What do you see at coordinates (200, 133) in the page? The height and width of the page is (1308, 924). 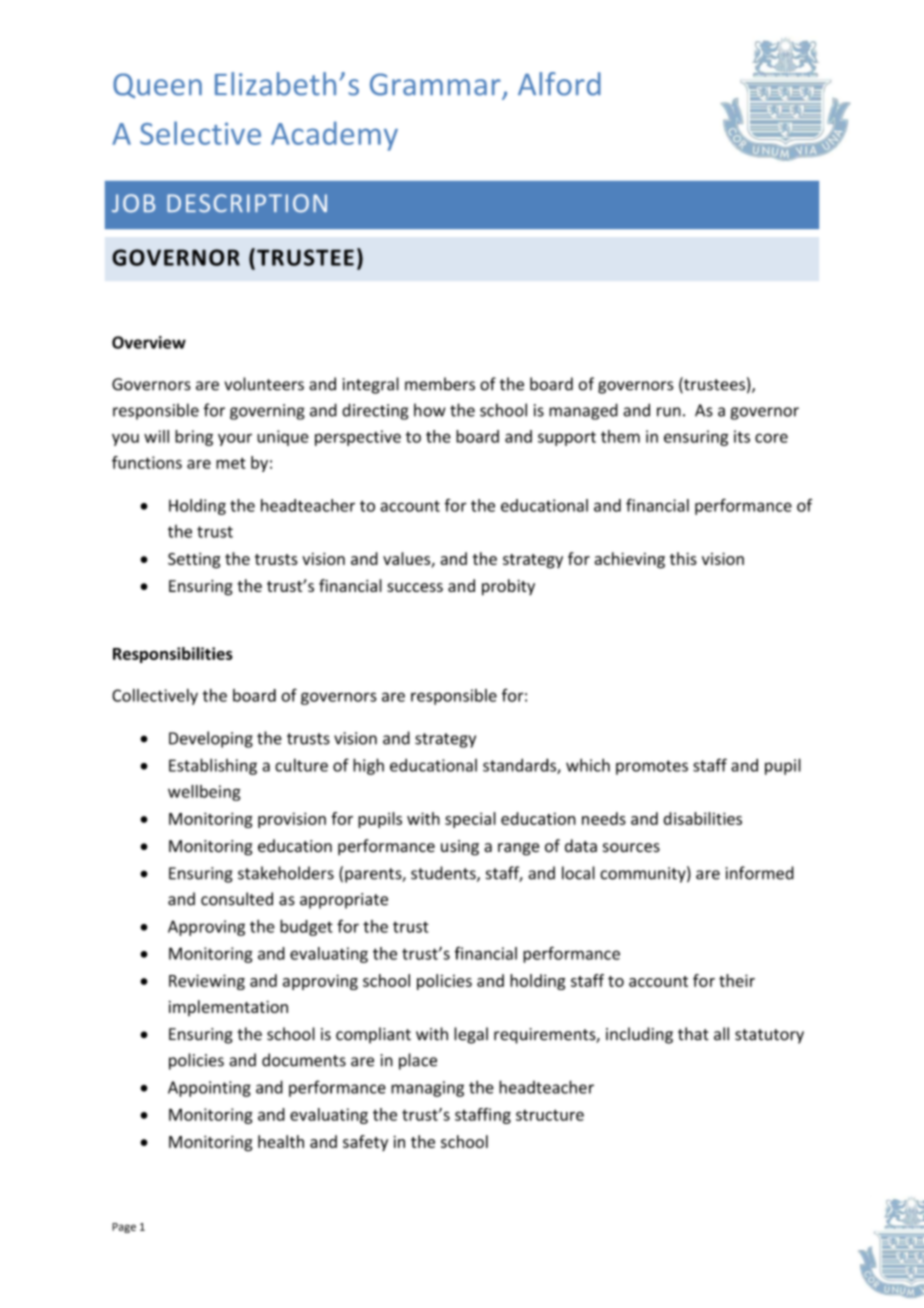 I see `Selective` at bounding box center [200, 133].
